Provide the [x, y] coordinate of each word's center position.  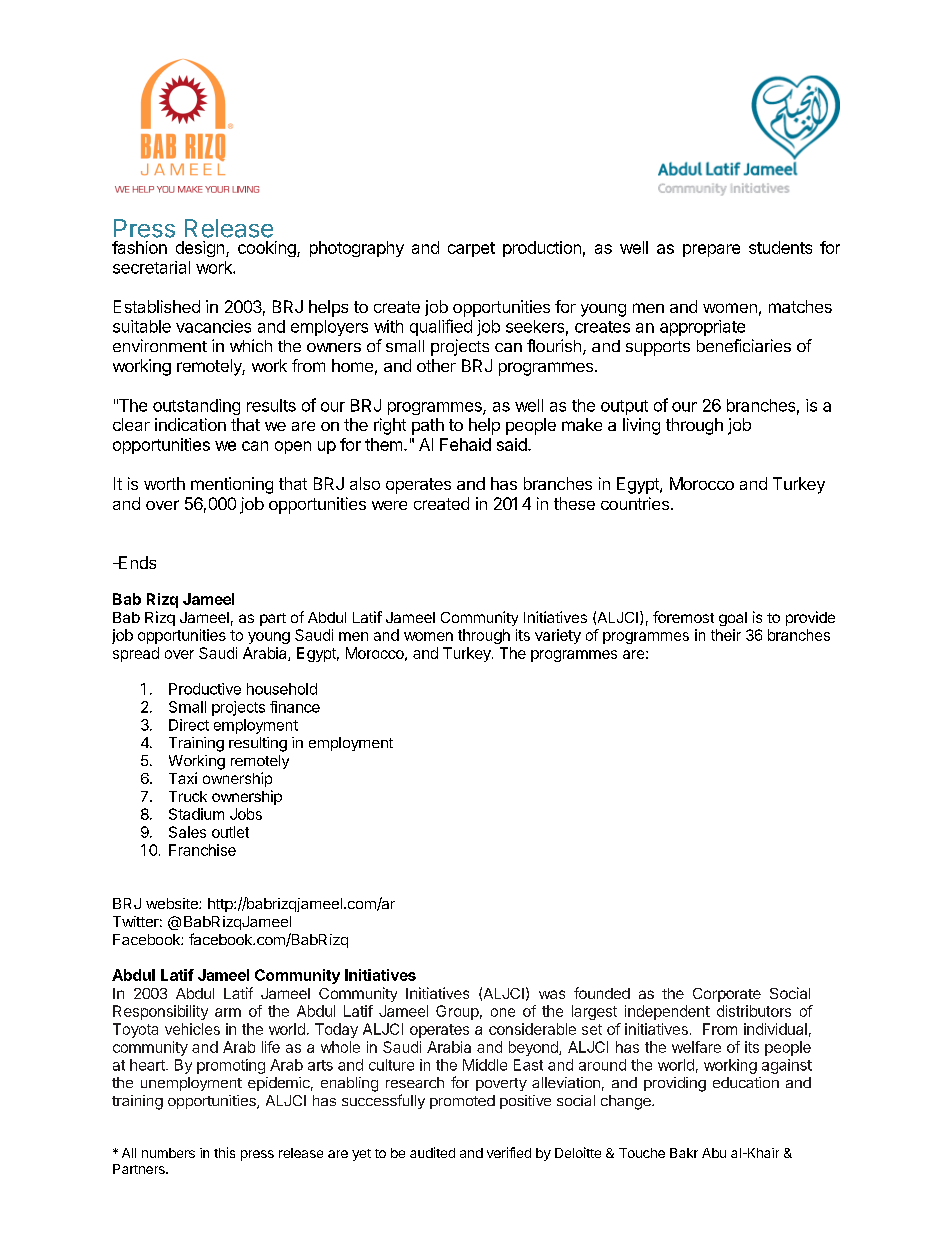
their [726, 635]
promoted [462, 1102]
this [224, 1152]
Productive [205, 689]
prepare [711, 250]
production [542, 249]
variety [558, 636]
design [201, 249]
